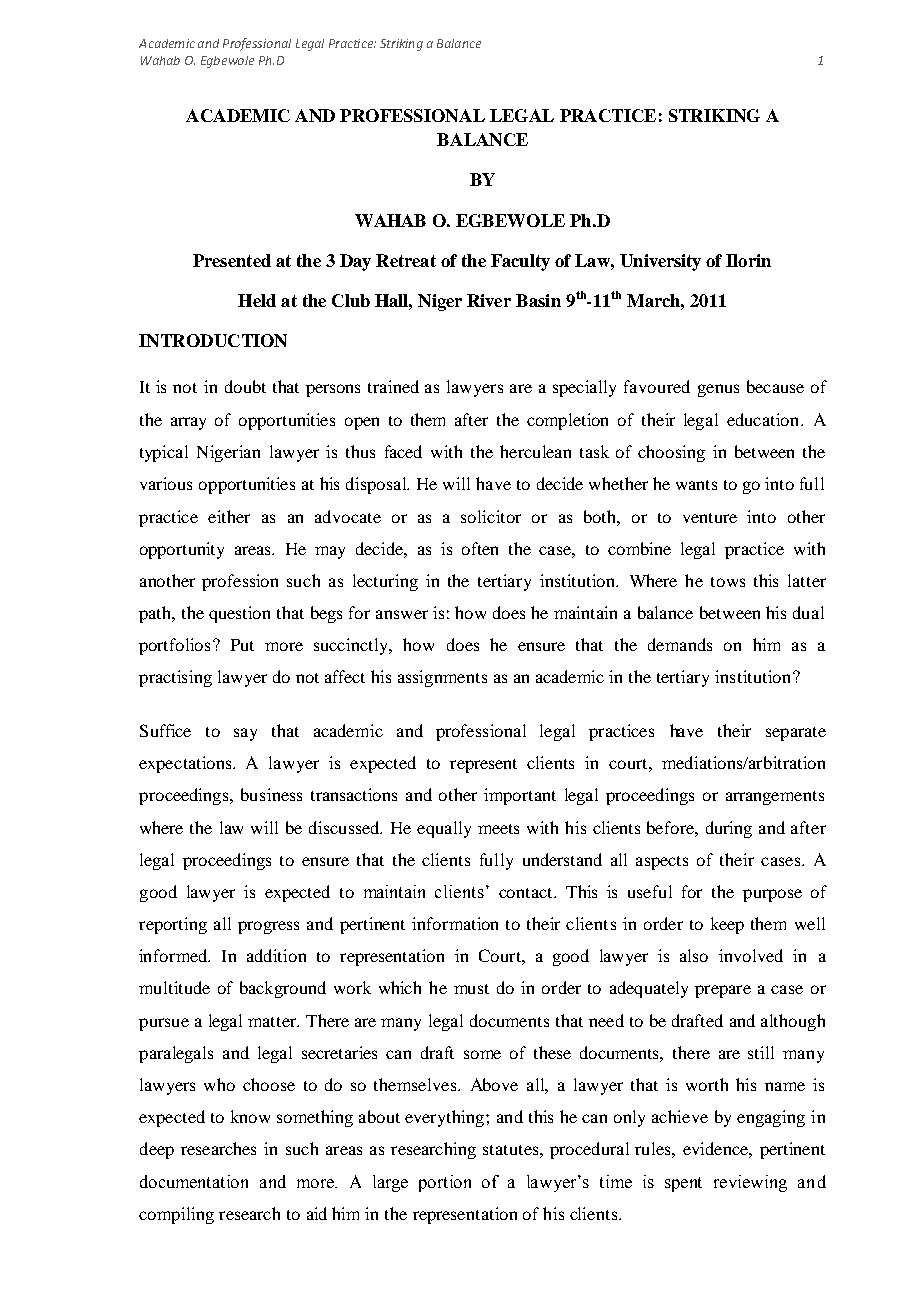  Describe the element at coordinates (245, 734) in the screenshot. I see `say` at that location.
